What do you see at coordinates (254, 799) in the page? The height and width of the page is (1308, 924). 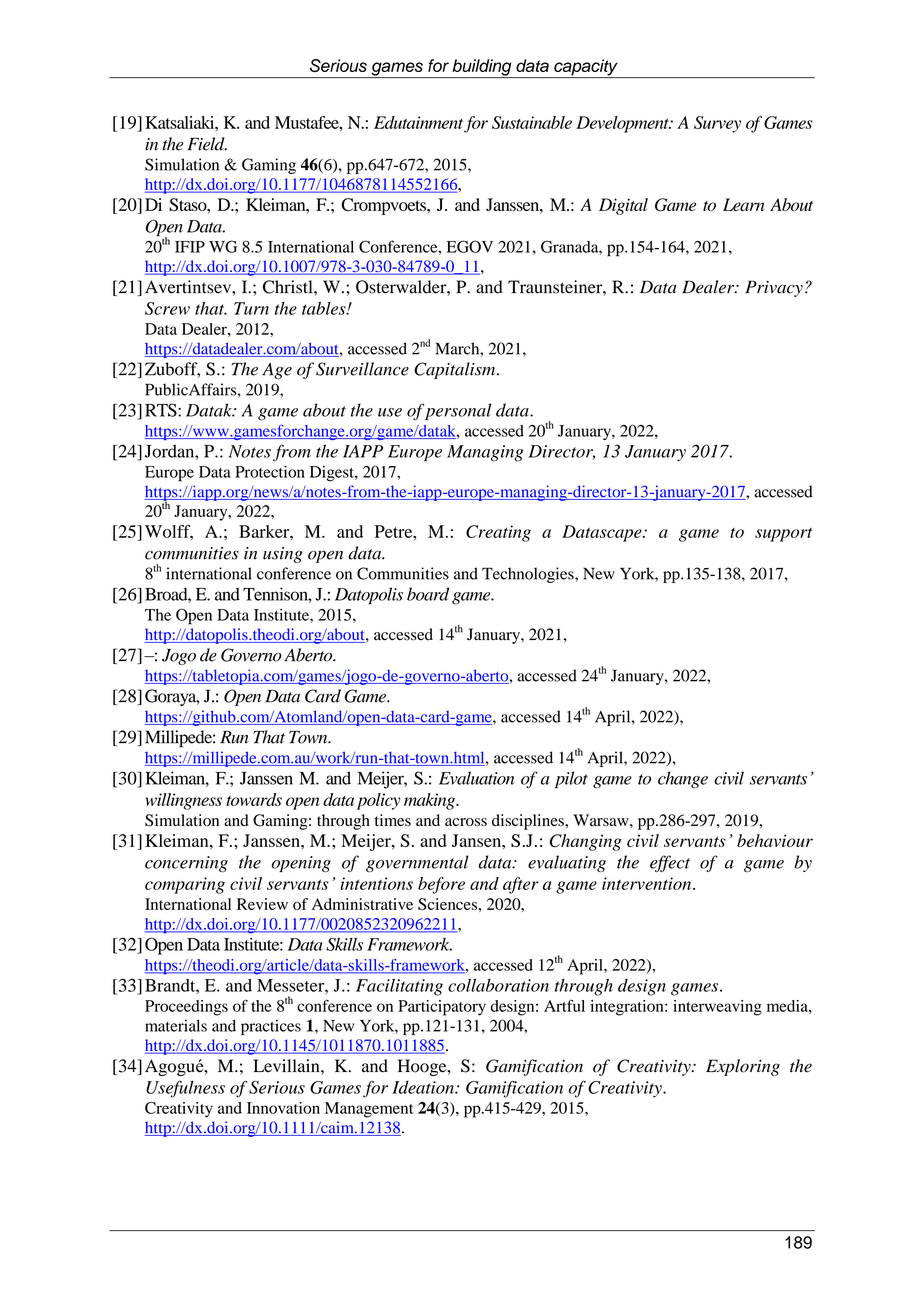 I see `towards` at bounding box center [254, 799].
